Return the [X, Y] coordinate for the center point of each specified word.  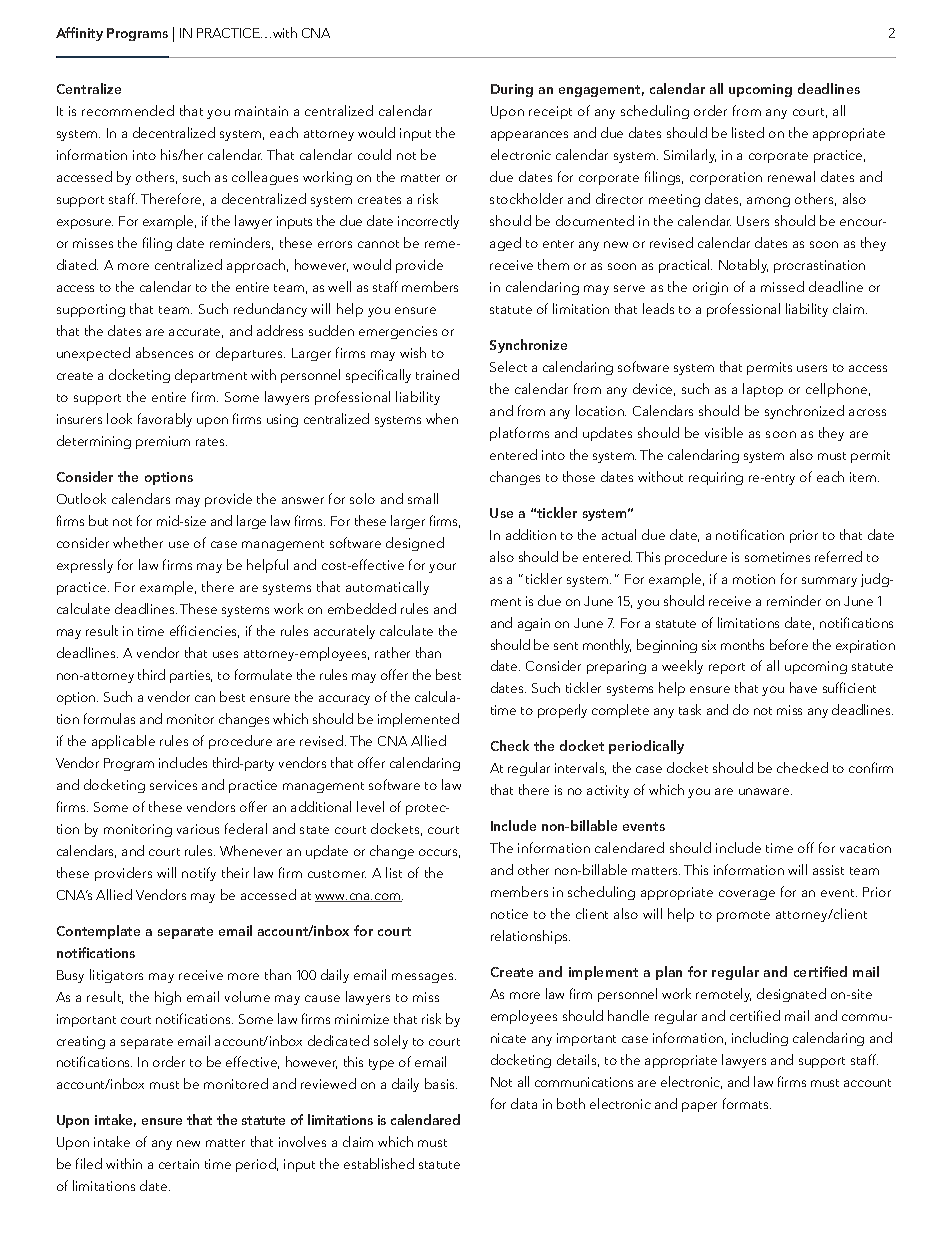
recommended [128, 110]
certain [179, 1164]
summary [829, 582]
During [512, 90]
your [442, 568]
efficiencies [204, 631]
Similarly [690, 156]
